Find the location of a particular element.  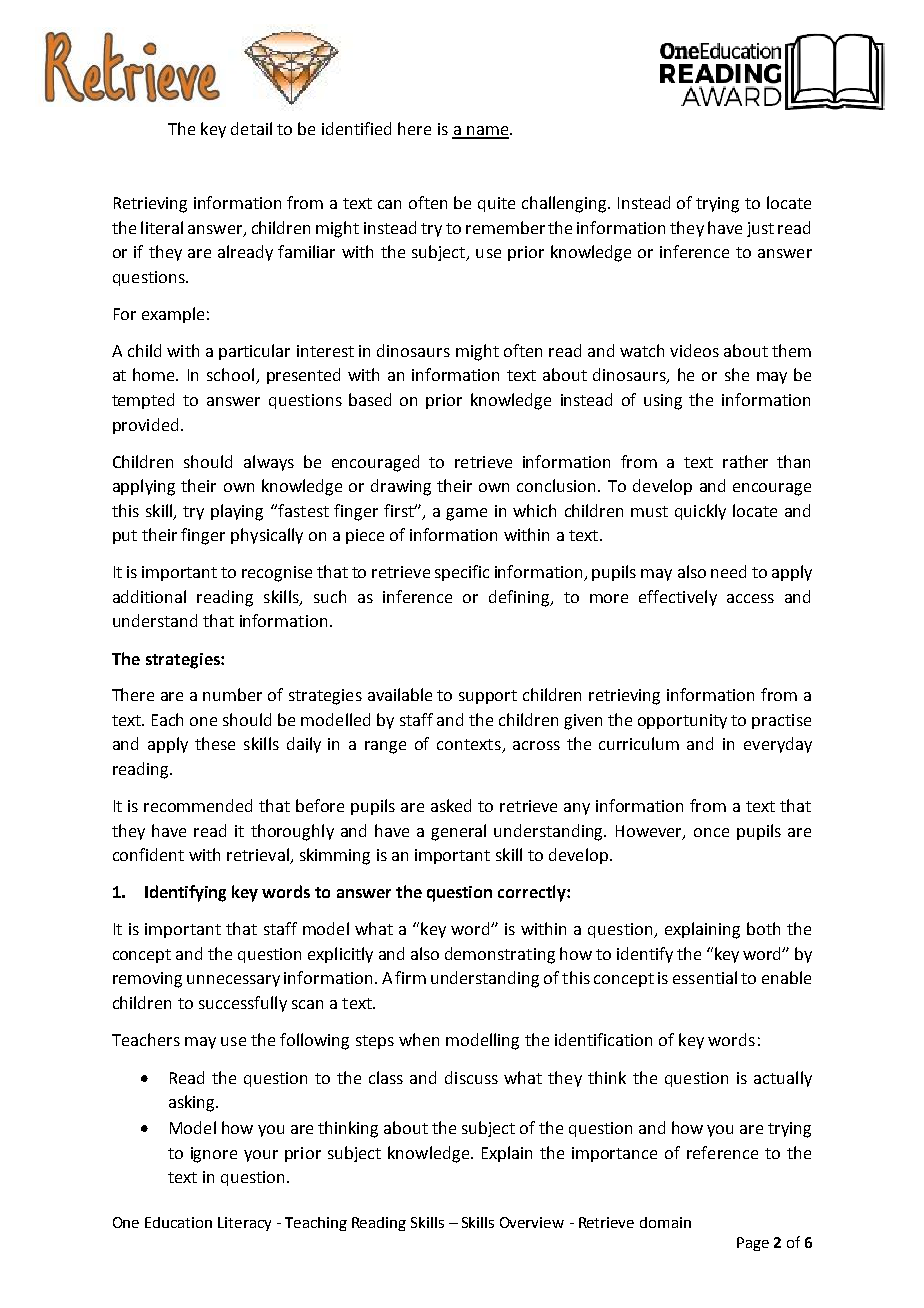

name is located at coordinates (487, 132).
